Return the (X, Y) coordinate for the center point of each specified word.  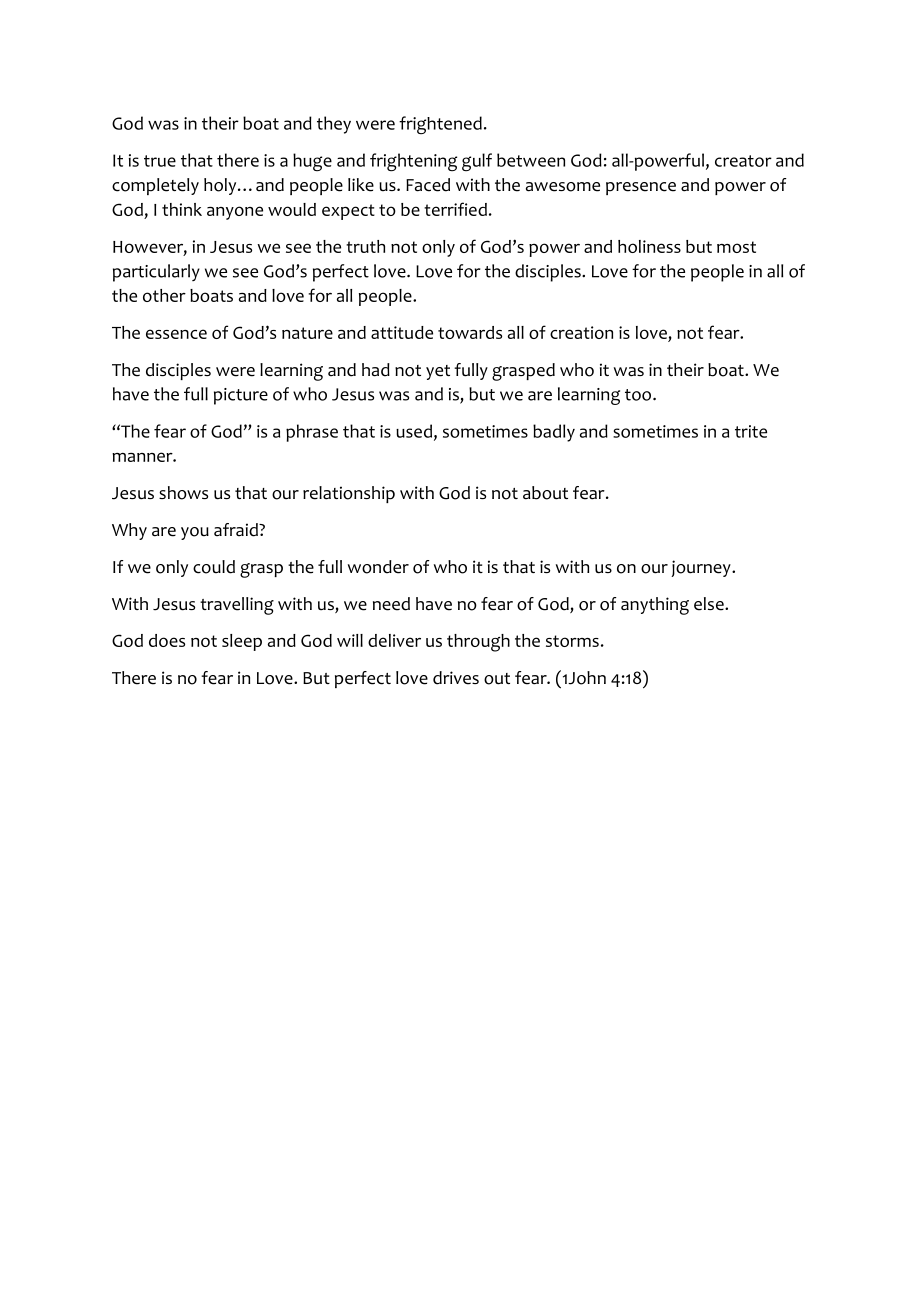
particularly (156, 273)
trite (751, 431)
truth (365, 246)
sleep (242, 642)
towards (470, 332)
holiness (649, 246)
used (414, 431)
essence (176, 334)
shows (183, 493)
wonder (378, 567)
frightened (440, 125)
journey (702, 568)
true (160, 161)
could (214, 567)
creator (743, 161)
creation (581, 332)
